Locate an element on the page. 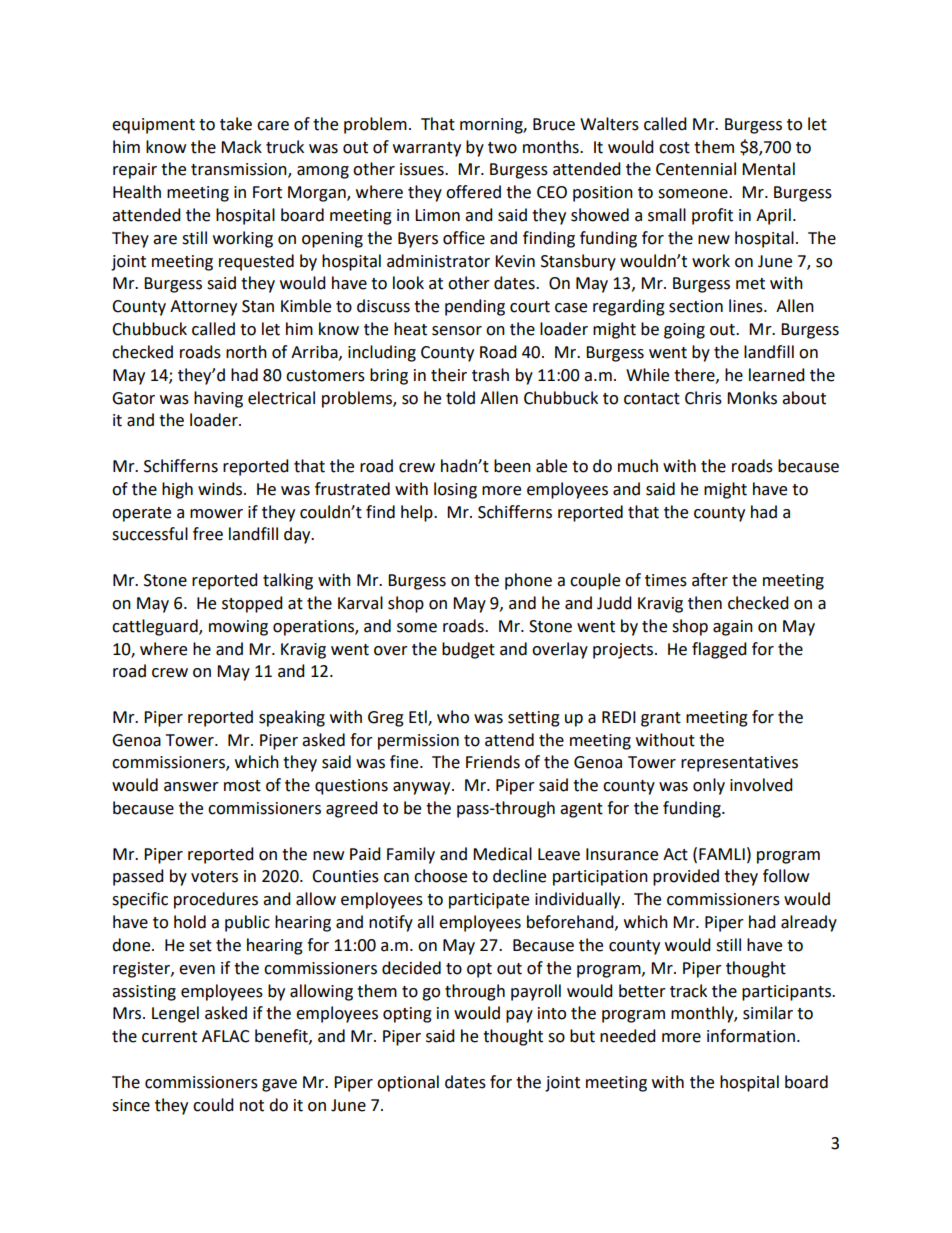 The image size is (952, 1233). current is located at coordinates (169, 1037).
